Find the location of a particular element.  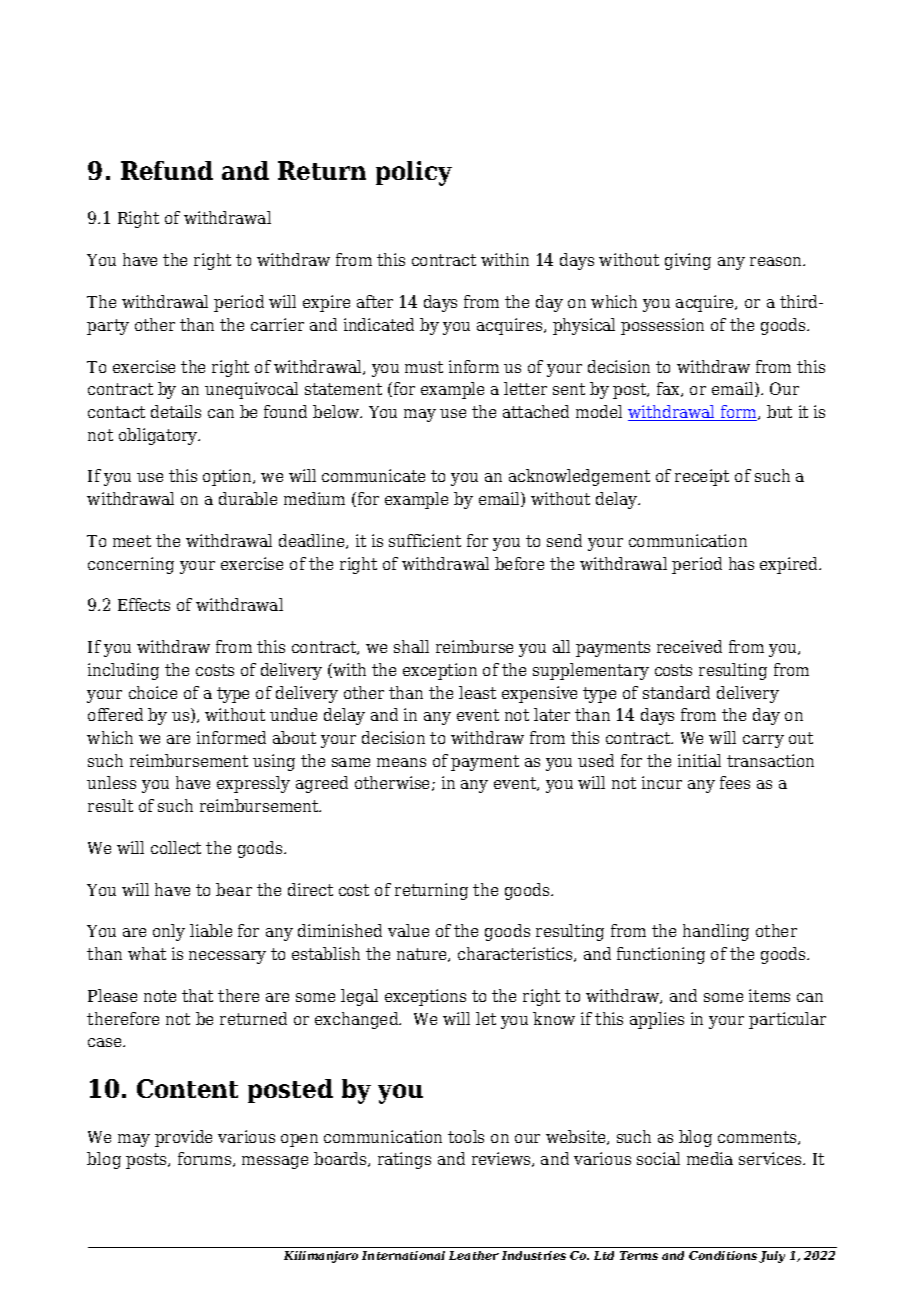

choice is located at coordinates (153, 692).
